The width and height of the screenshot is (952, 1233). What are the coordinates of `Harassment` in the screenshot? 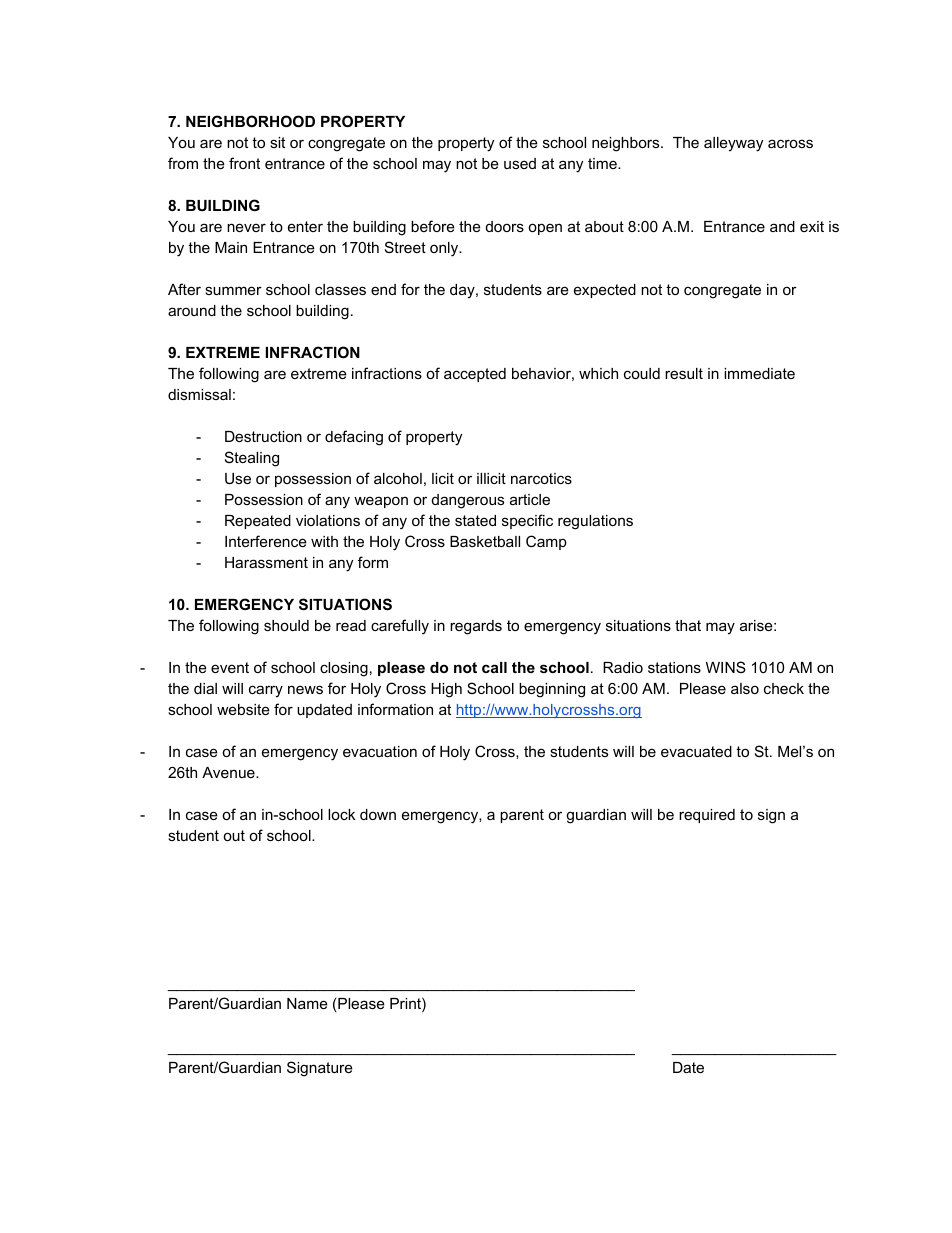 It's located at (266, 562).
